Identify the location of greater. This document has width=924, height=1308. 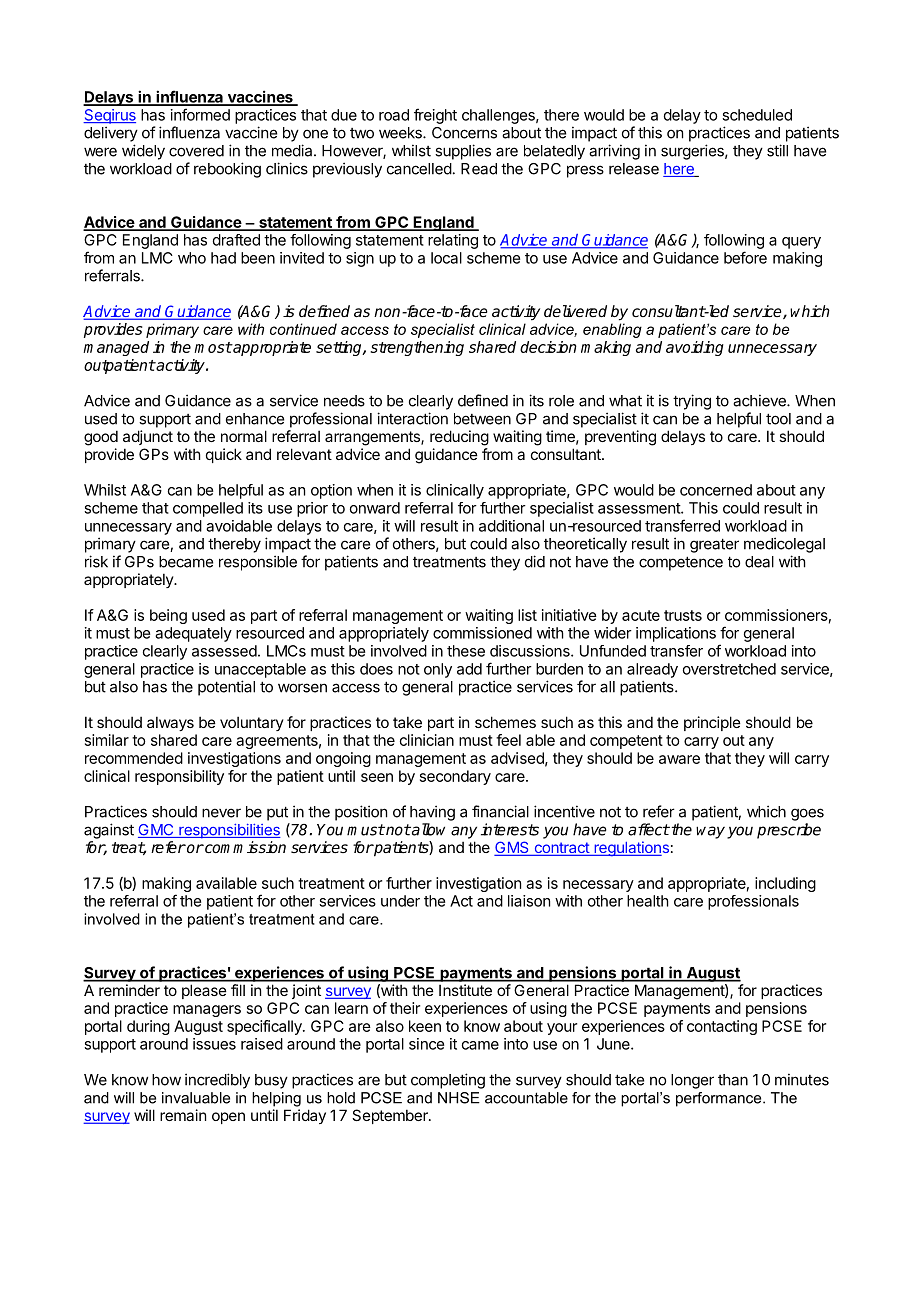
(714, 545).
